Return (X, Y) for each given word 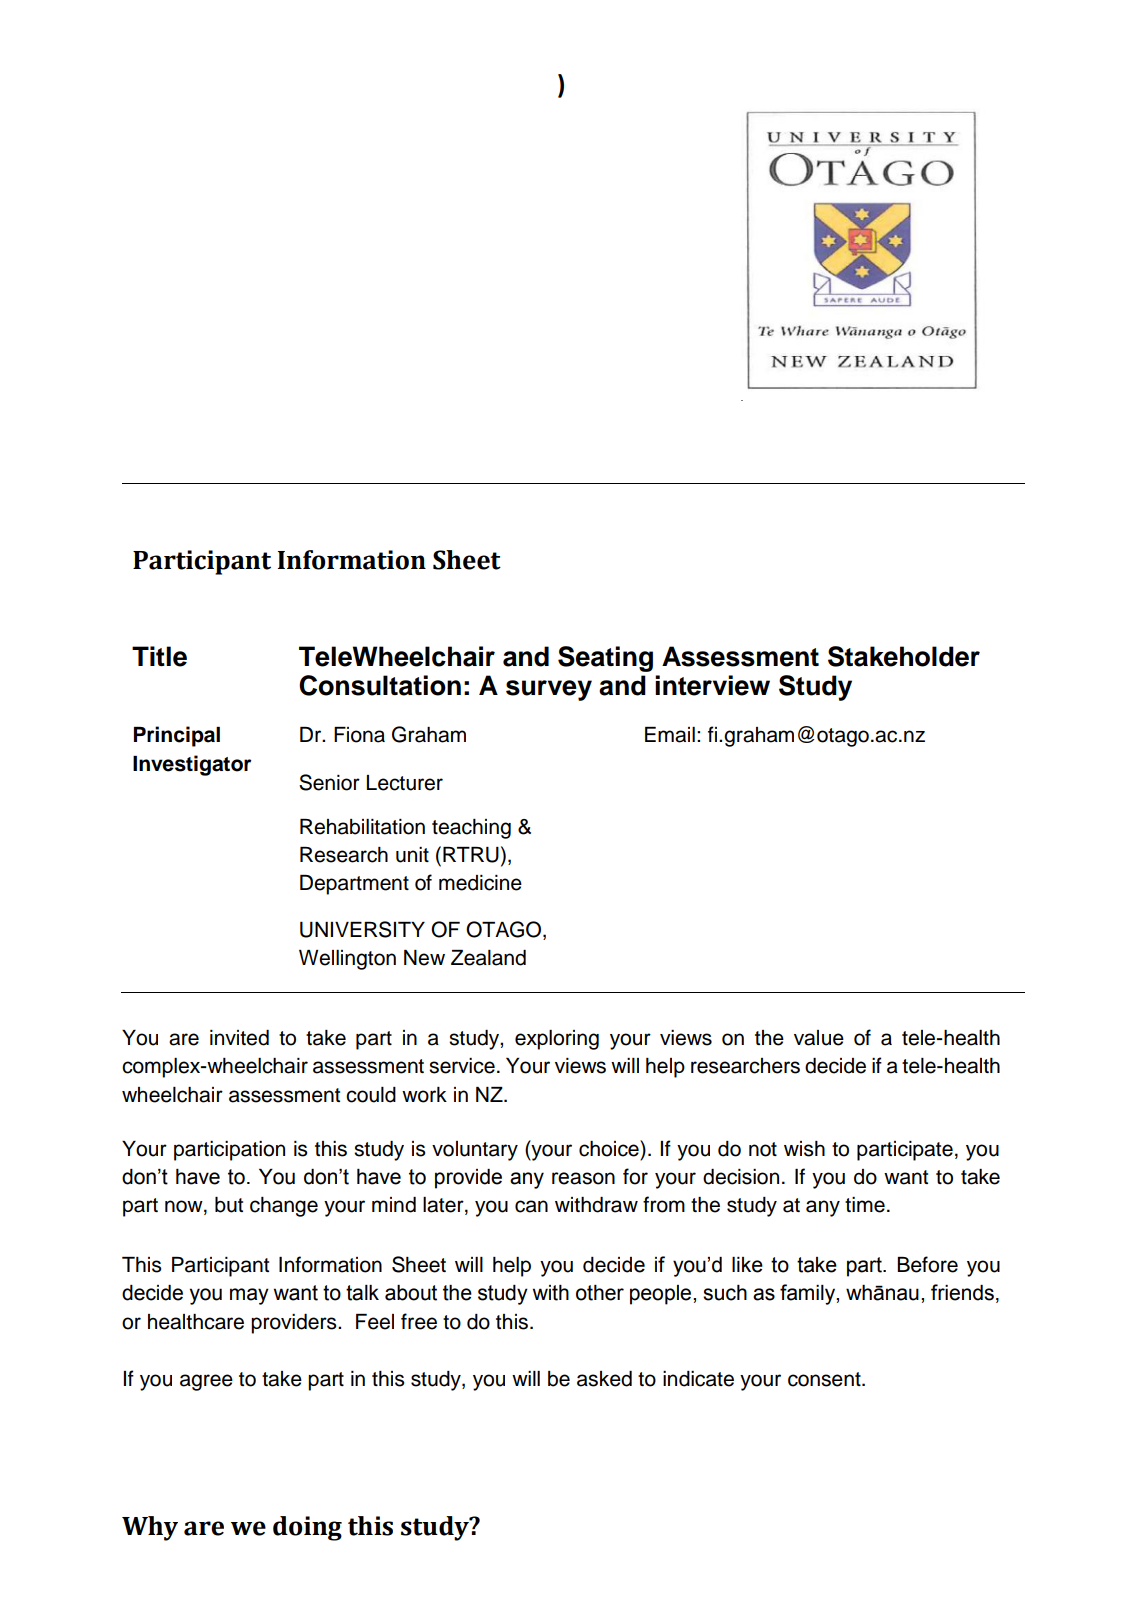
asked (604, 1379)
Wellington (347, 960)
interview (712, 685)
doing (307, 1528)
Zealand (488, 958)
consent (825, 1379)
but (229, 1205)
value (819, 1038)
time (865, 1205)
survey (549, 690)
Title (159, 656)
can (531, 1206)
